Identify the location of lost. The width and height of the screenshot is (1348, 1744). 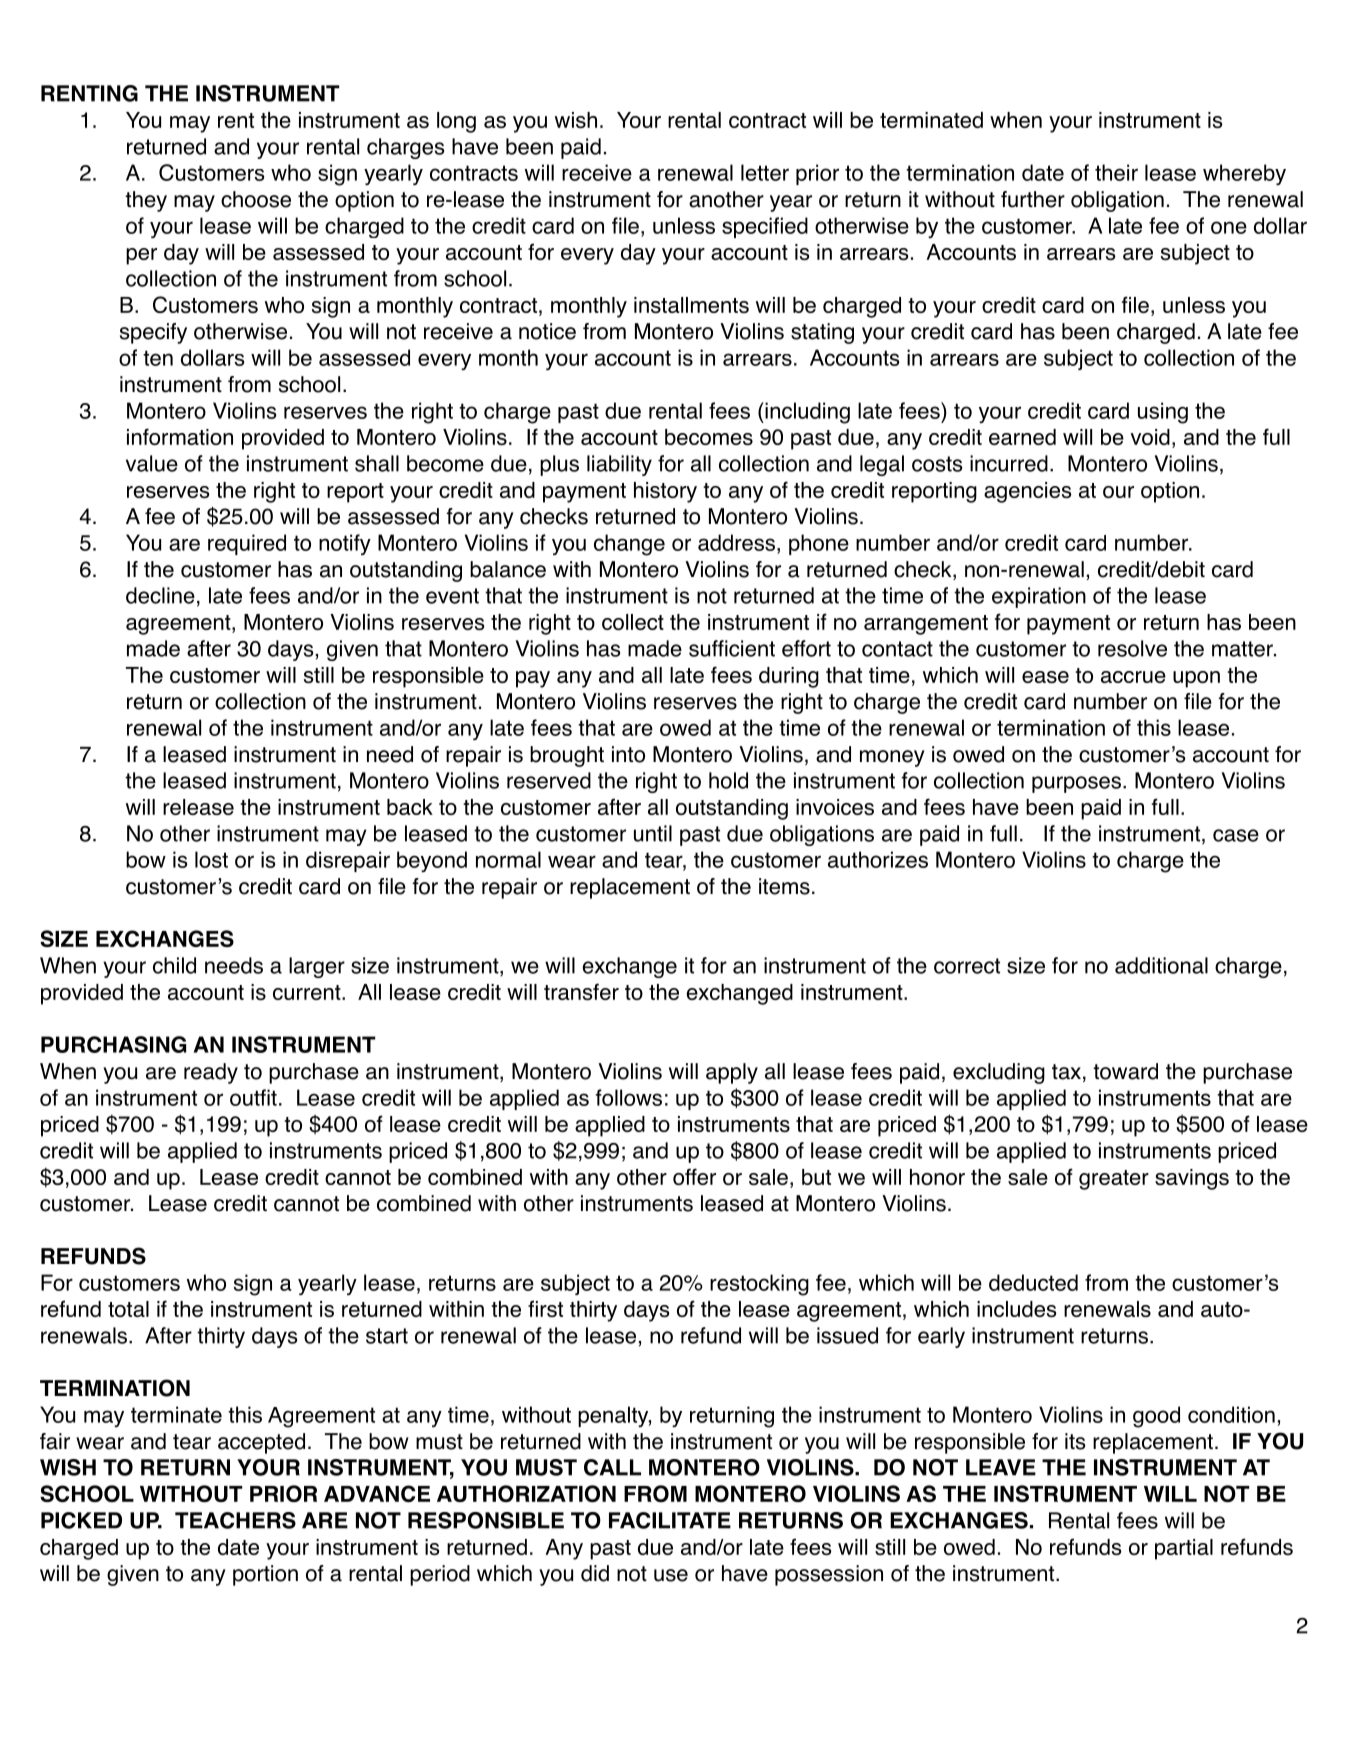
(211, 859).
